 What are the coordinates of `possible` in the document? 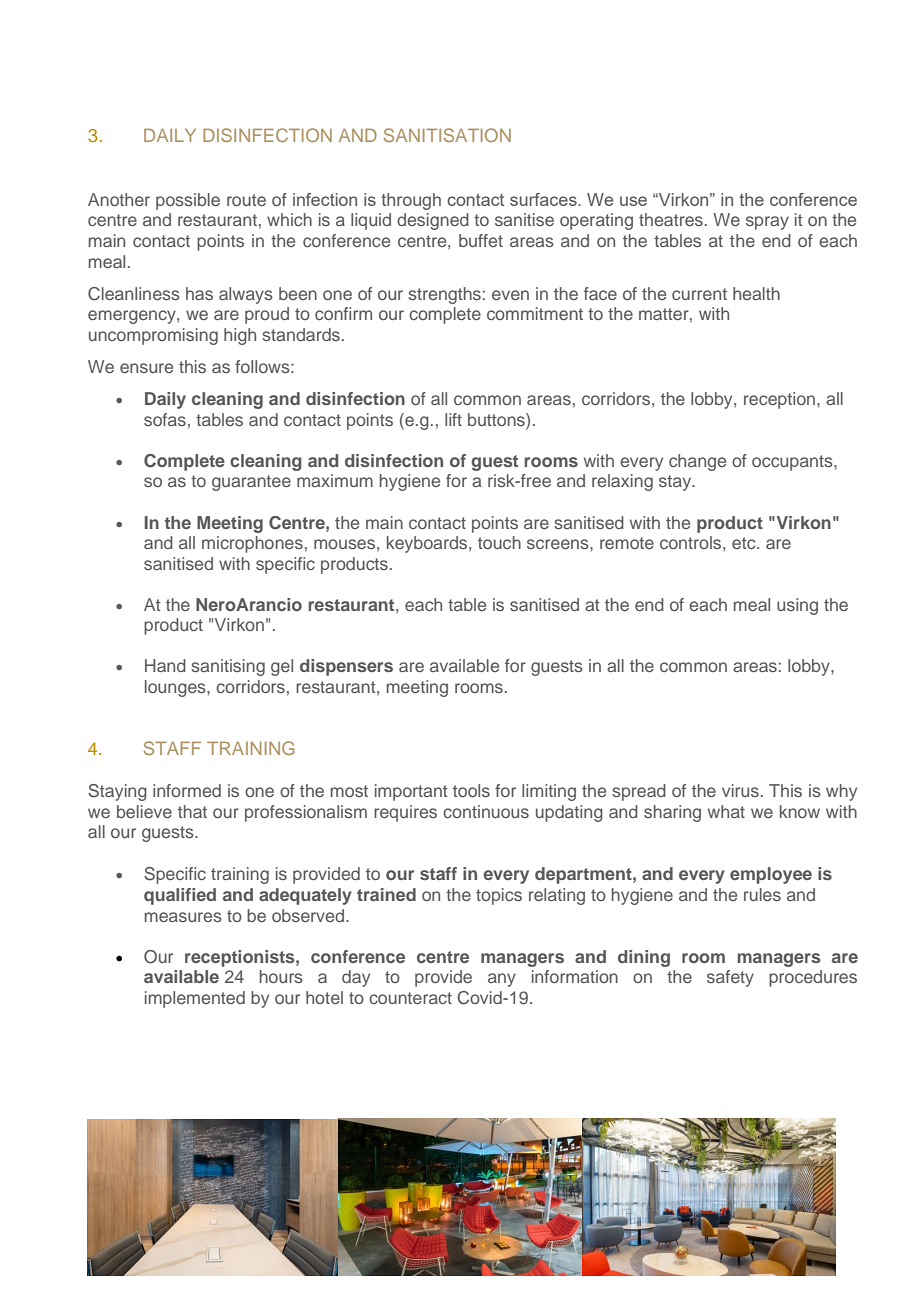 It's located at (188, 201).
